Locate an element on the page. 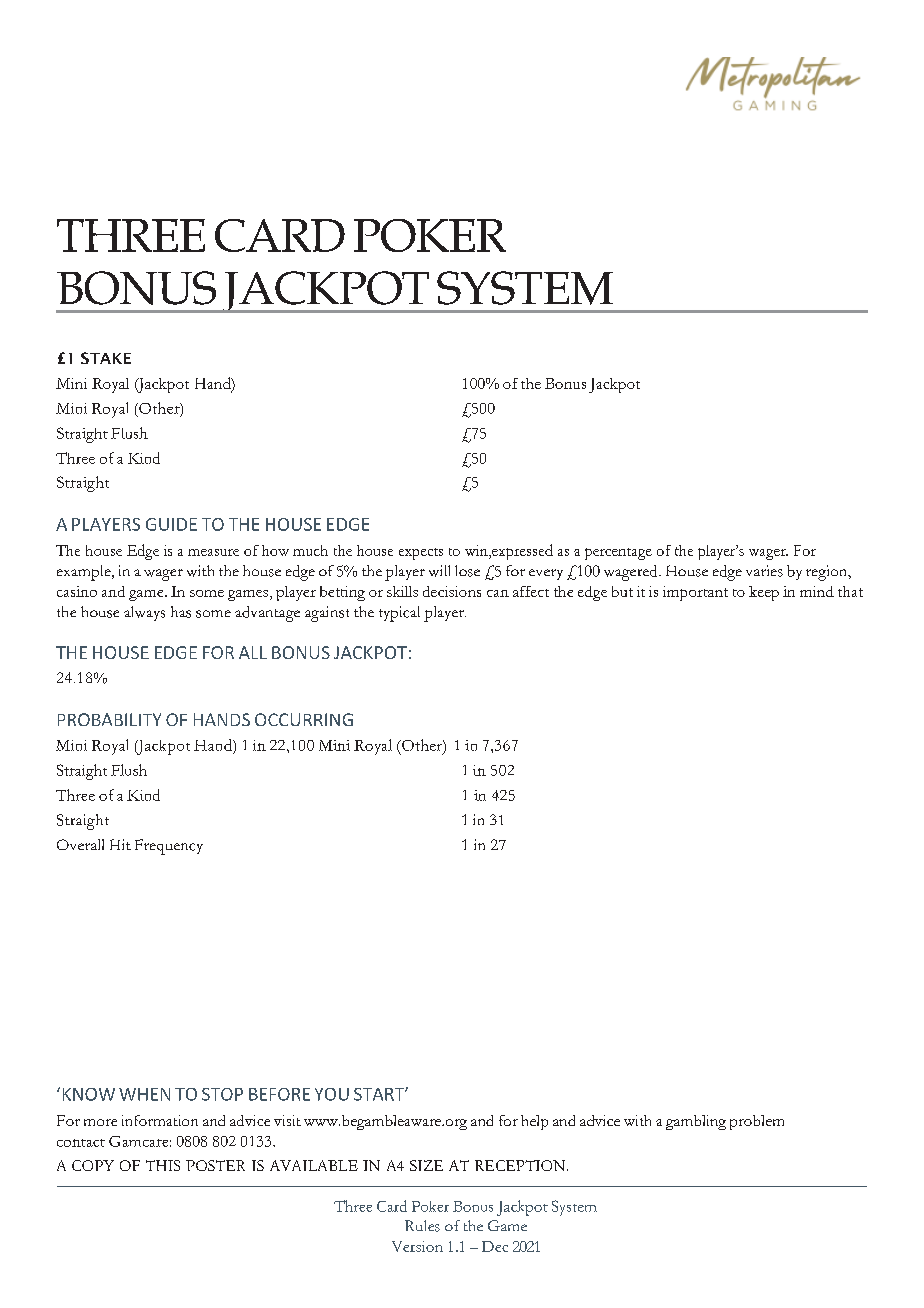 Image resolution: width=924 pixels, height=1308 pixels. help is located at coordinates (534, 1122).
